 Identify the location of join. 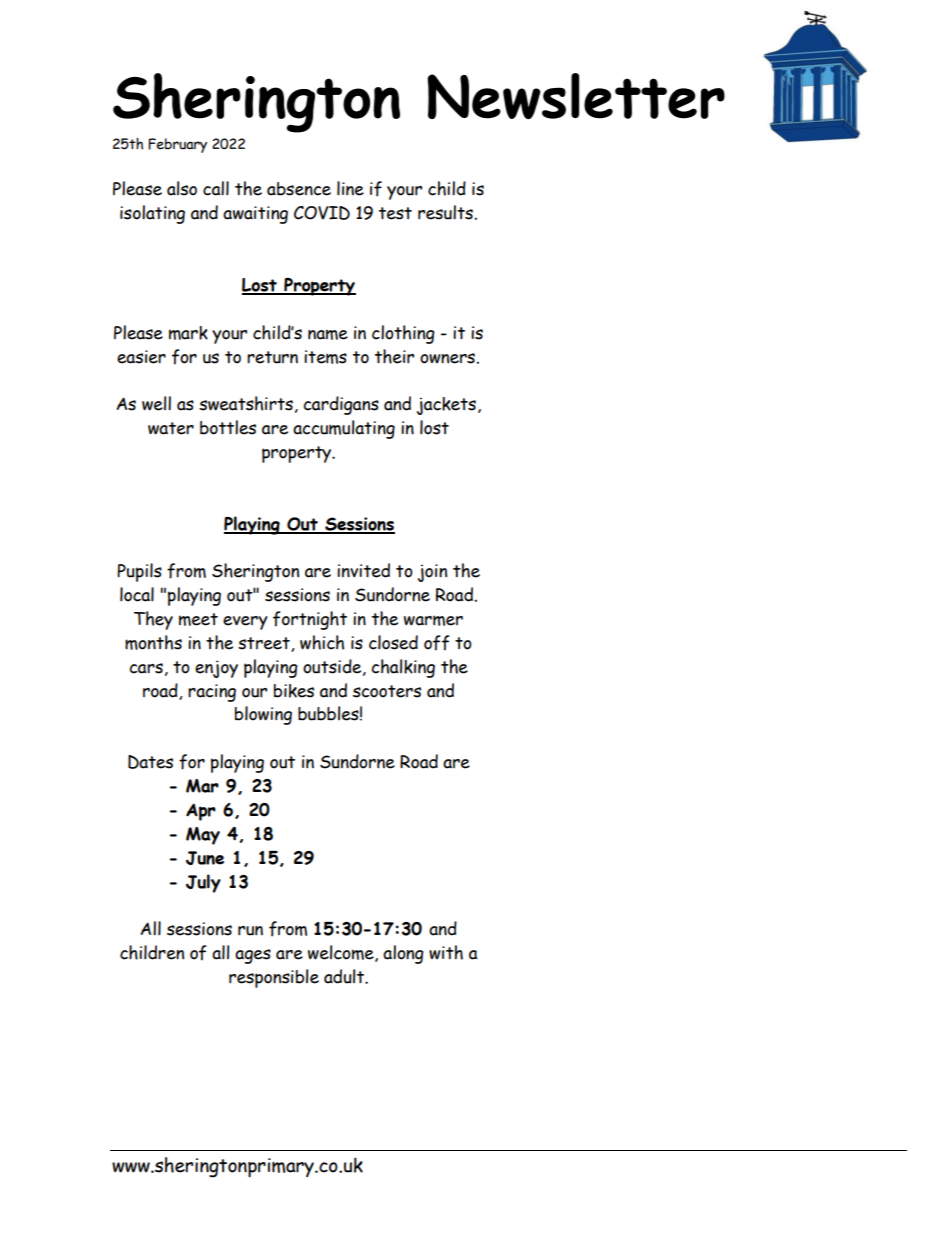
(432, 573).
